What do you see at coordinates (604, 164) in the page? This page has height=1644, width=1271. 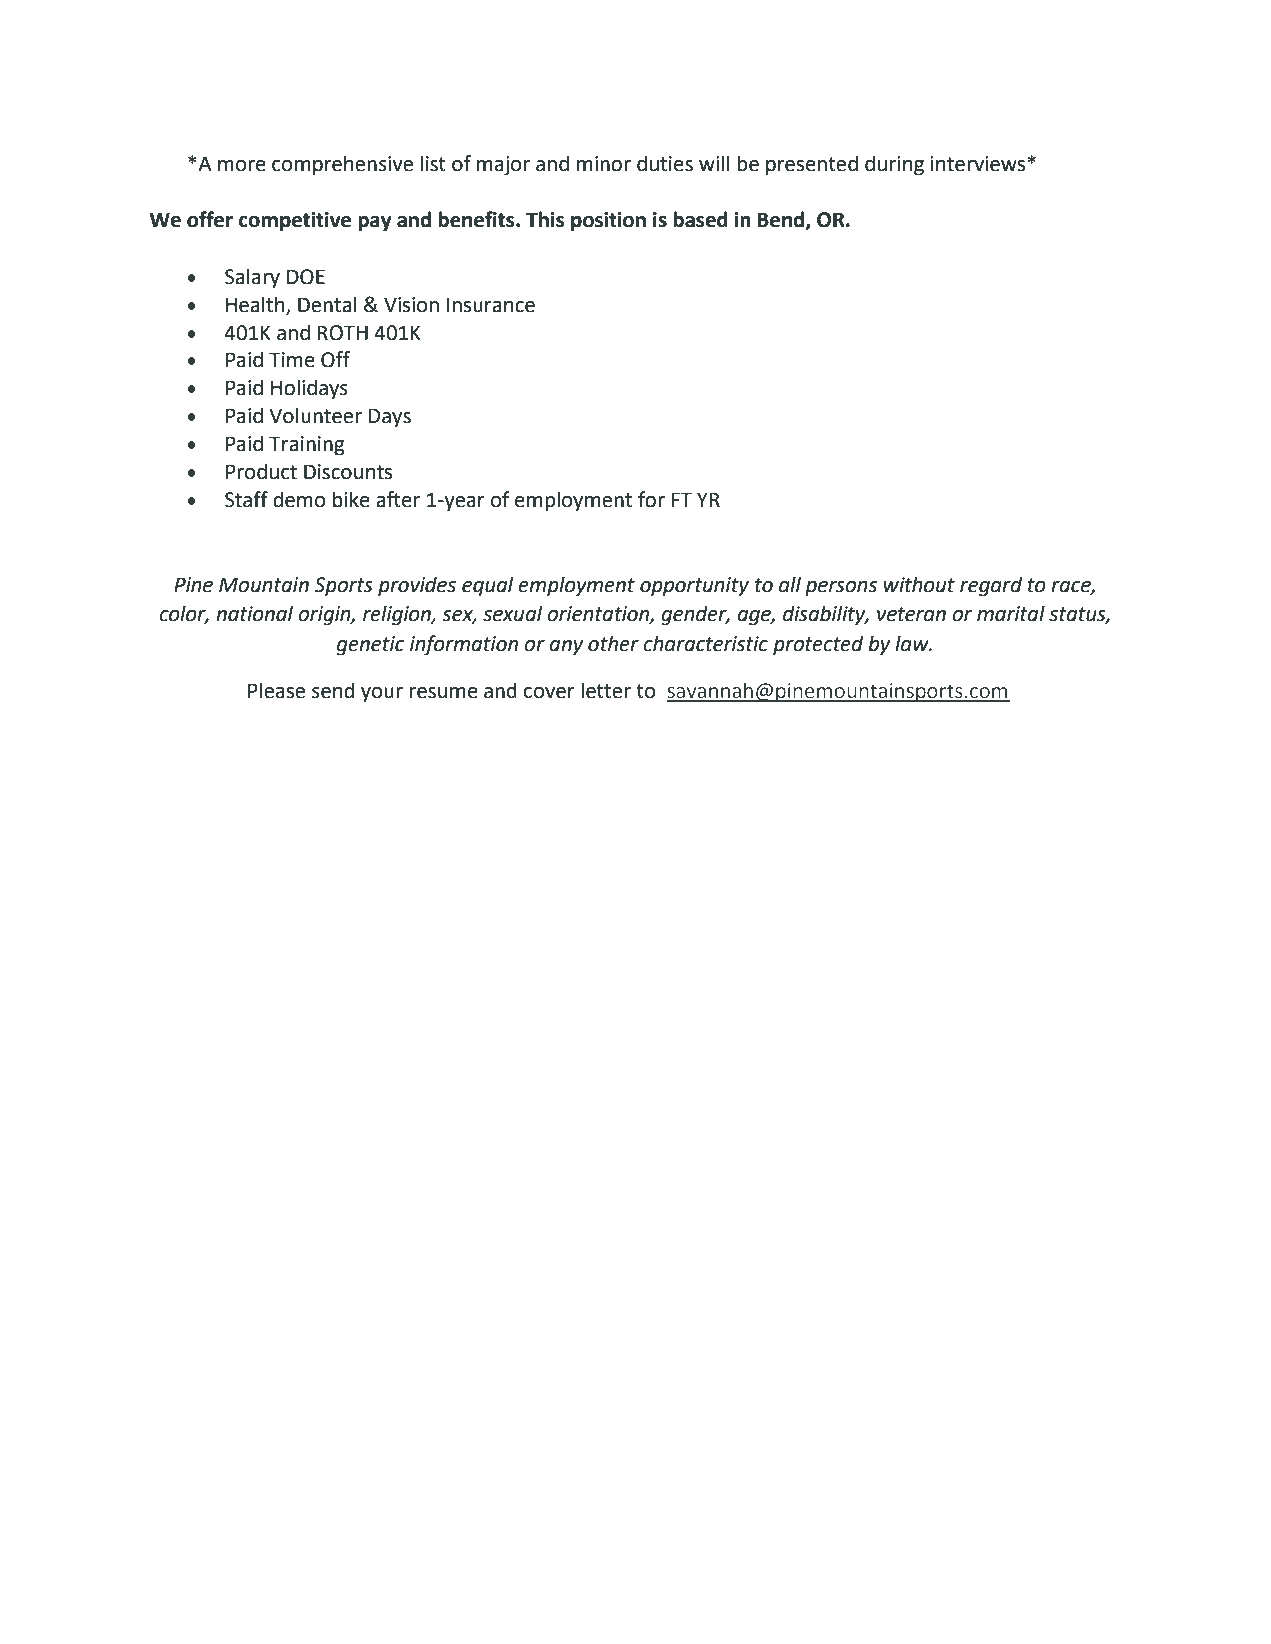 I see `minor` at bounding box center [604, 164].
